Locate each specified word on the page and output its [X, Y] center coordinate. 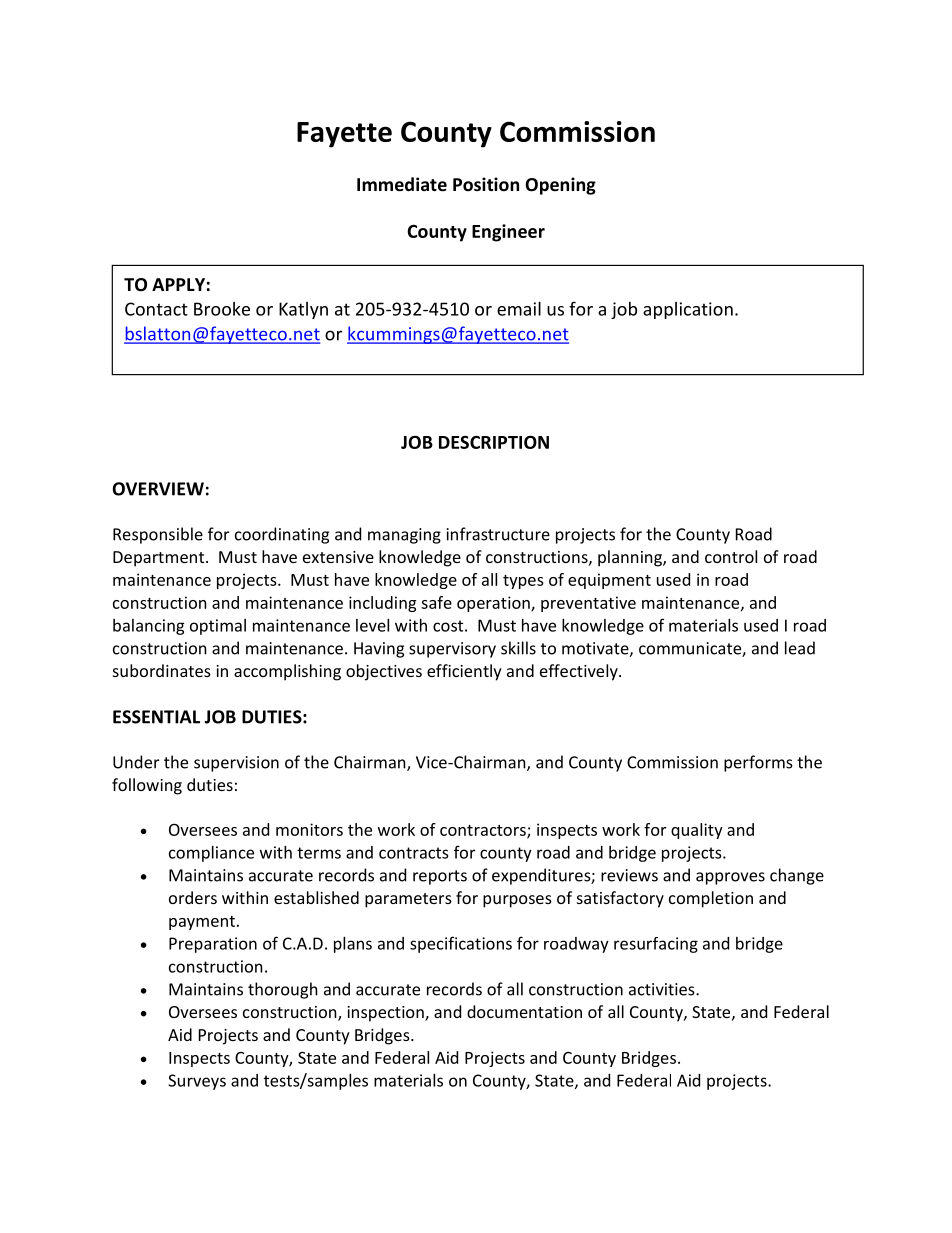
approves [730, 878]
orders [193, 897]
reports [440, 877]
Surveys [197, 1082]
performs [758, 763]
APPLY [178, 284]
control [731, 556]
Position [486, 184]
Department [160, 559]
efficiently [464, 672]
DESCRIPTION [494, 442]
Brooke [222, 309]
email [519, 308]
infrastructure [498, 534]
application [688, 310]
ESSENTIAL [156, 717]
